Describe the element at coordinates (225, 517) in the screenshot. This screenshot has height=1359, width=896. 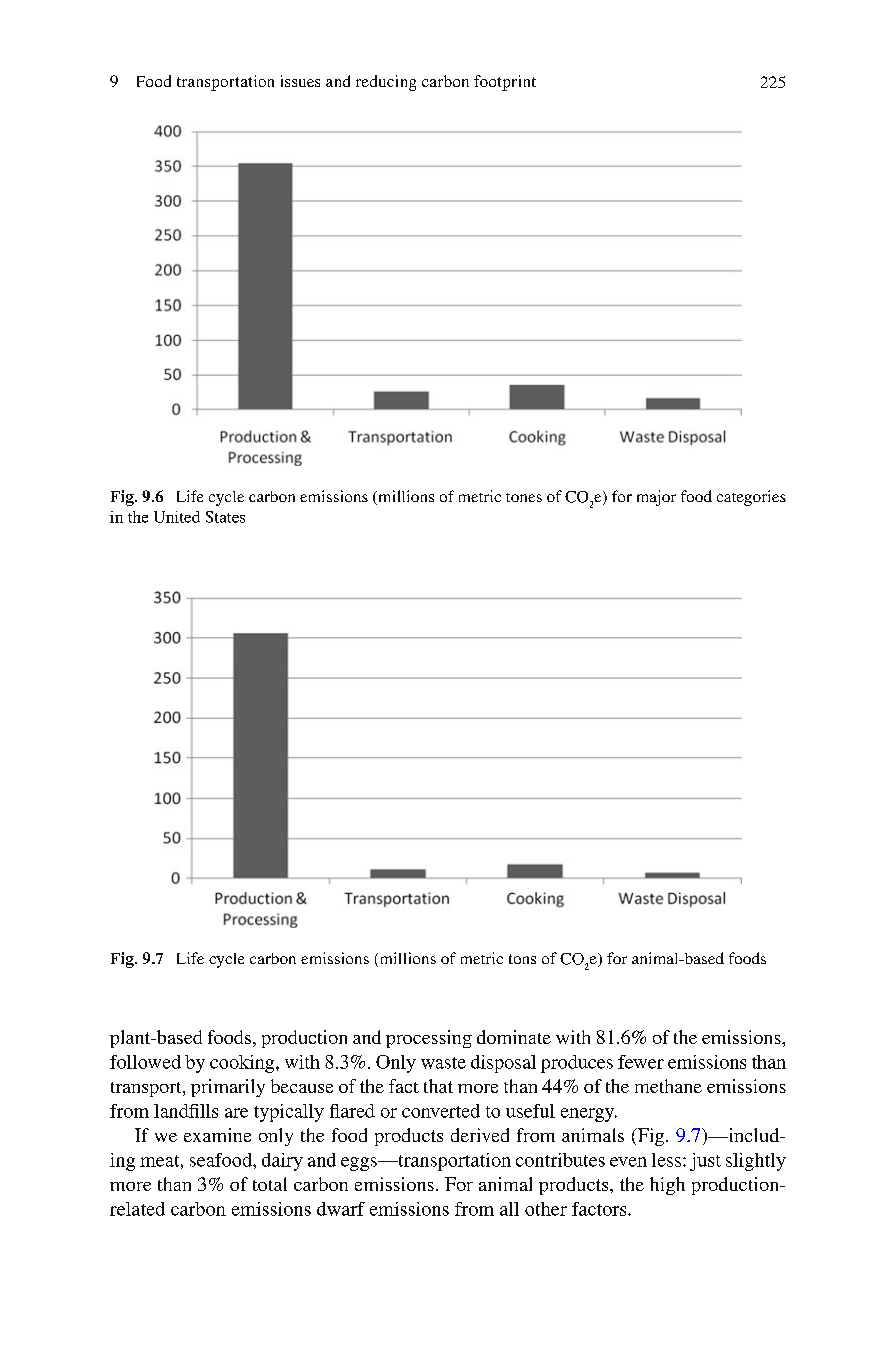
I see `States` at that location.
